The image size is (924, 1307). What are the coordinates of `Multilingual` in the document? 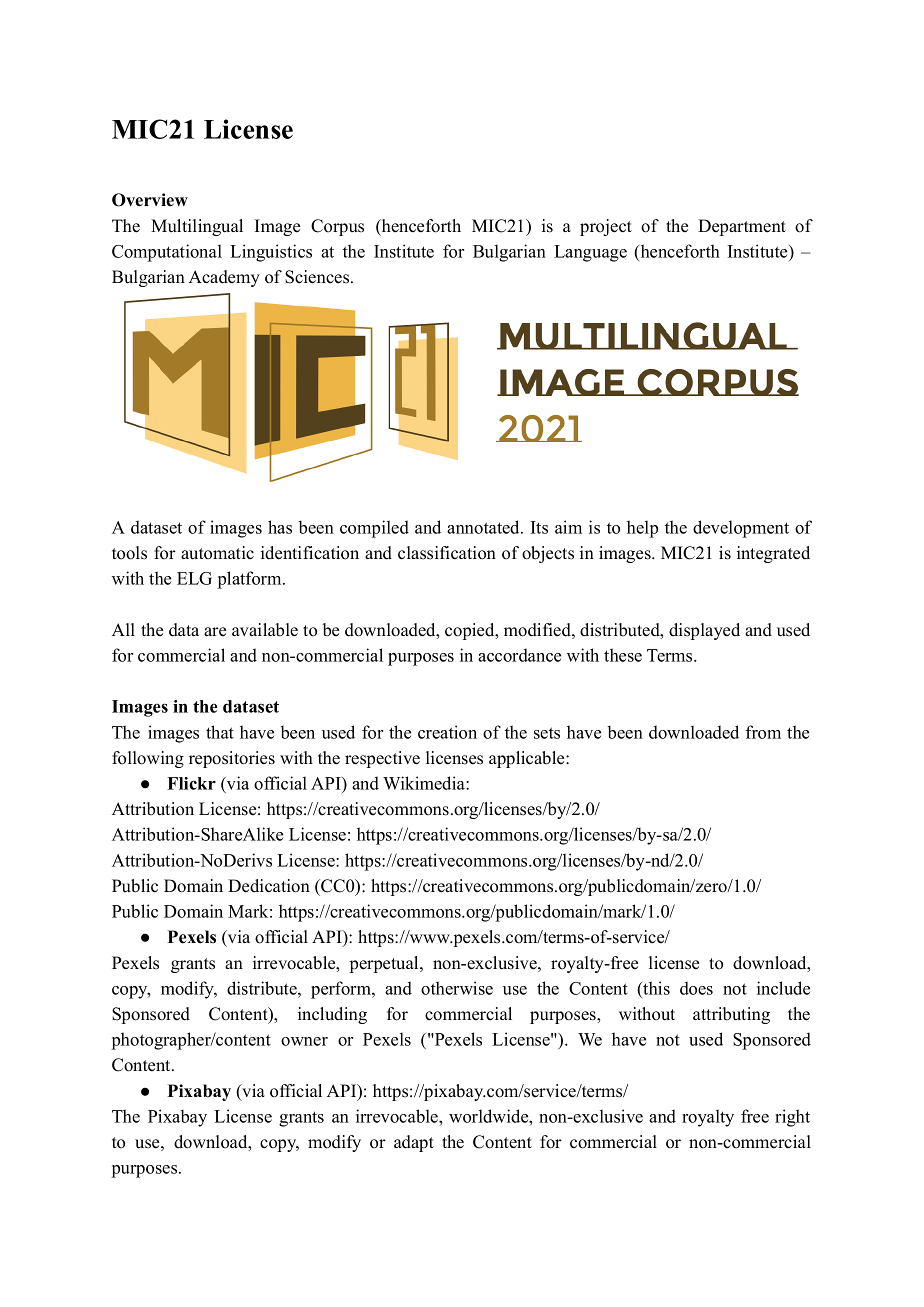 It's located at (197, 227).
